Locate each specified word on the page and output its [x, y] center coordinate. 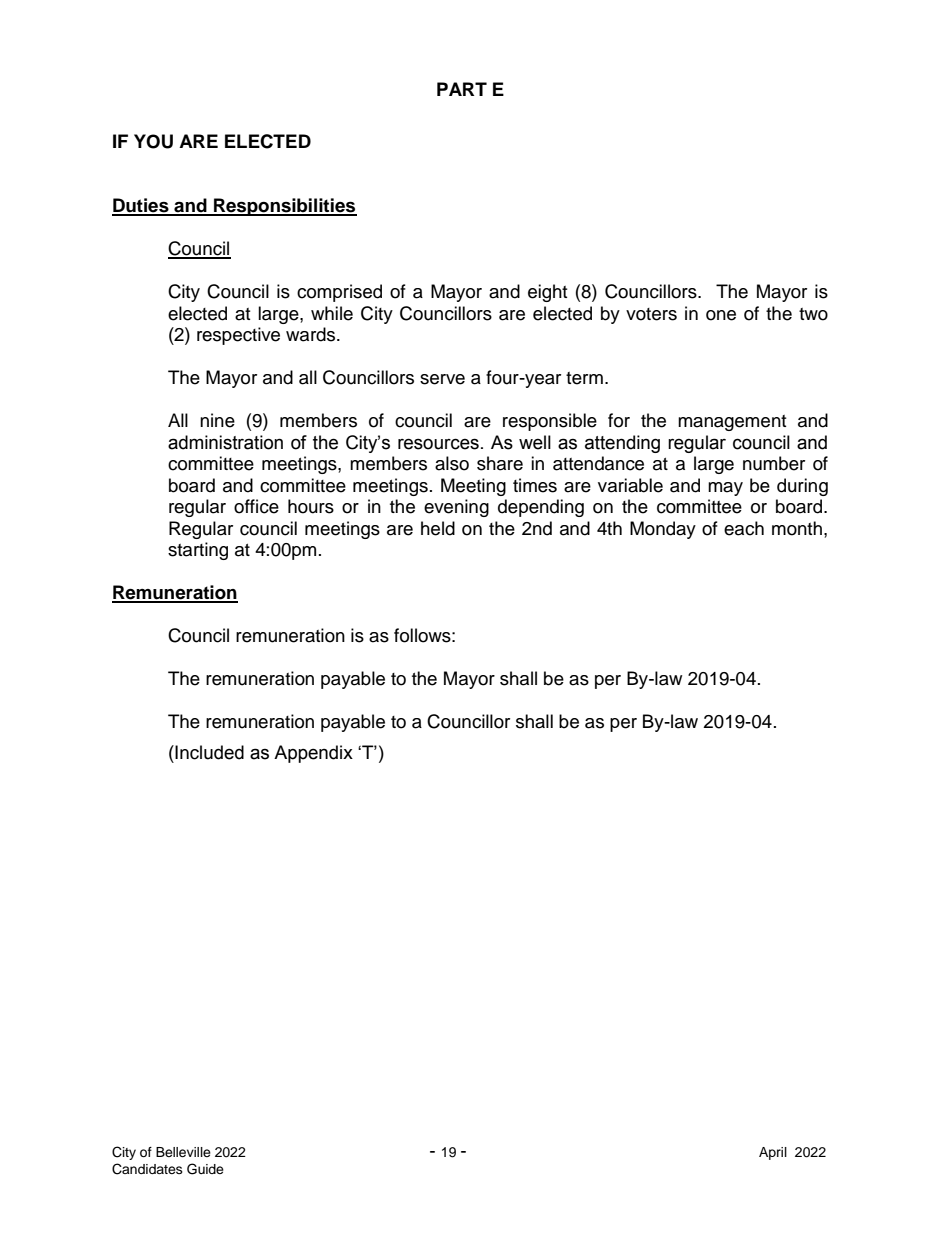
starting [198, 551]
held [438, 528]
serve [442, 379]
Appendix [313, 754]
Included [208, 752]
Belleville [183, 1152]
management [732, 423]
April [773, 1153]
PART [462, 89]
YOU [153, 141]
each [744, 528]
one [721, 315]
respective [238, 336]
